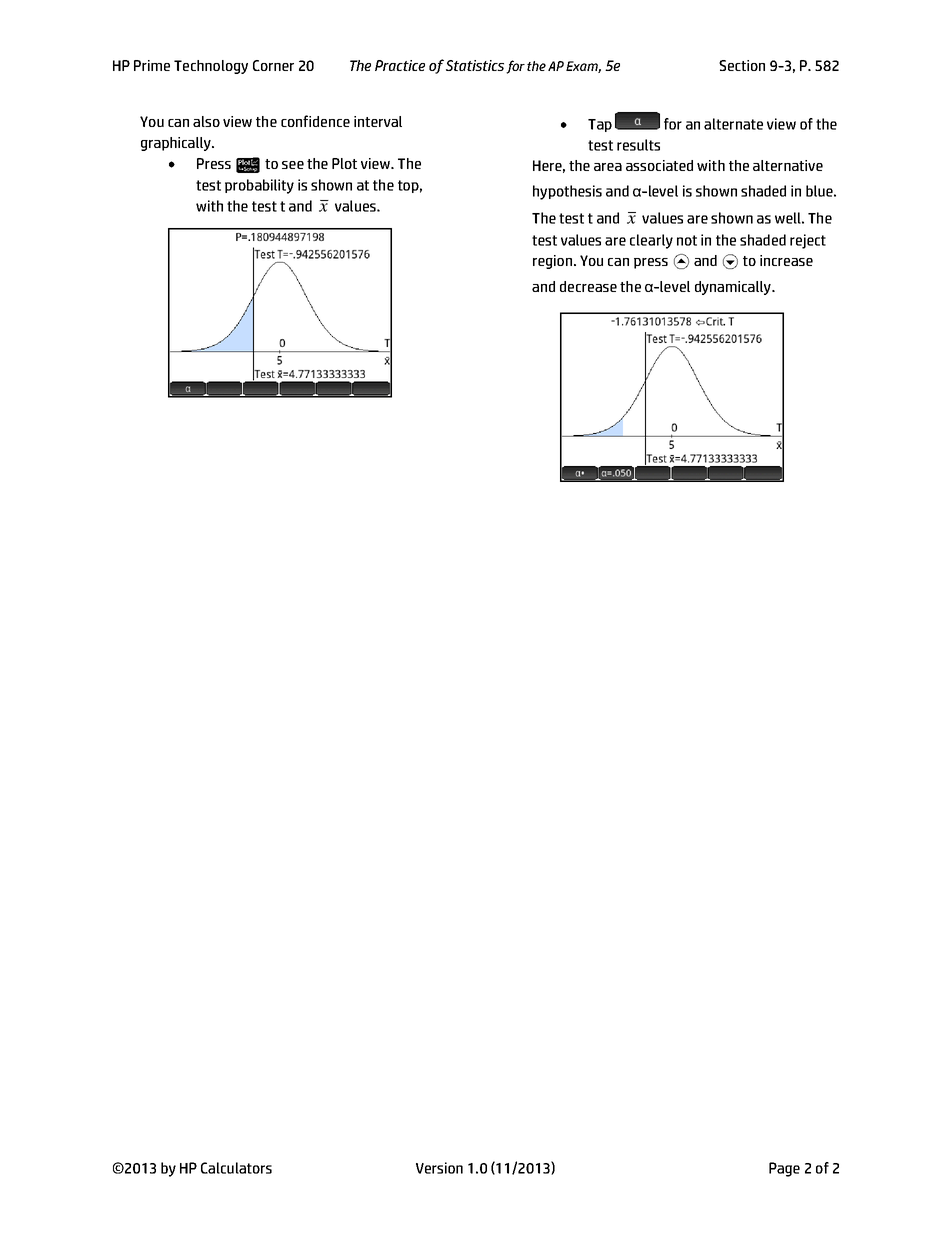 This screenshot has height=1233, width=952. Describe the element at coordinates (786, 260) in the screenshot. I see `increase` at that location.
